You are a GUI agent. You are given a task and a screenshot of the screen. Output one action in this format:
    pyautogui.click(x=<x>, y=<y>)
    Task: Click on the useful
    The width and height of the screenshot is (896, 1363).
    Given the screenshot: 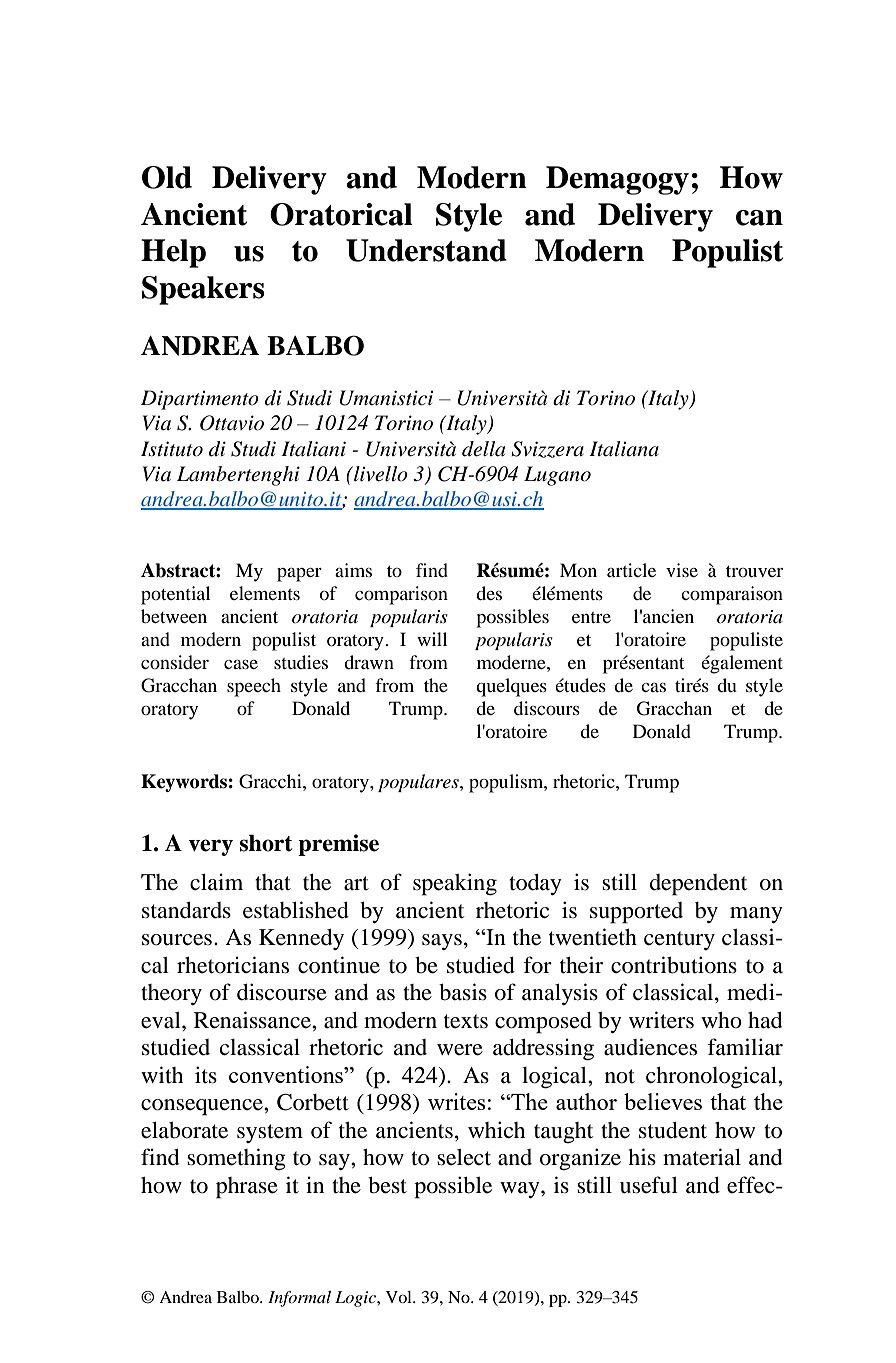 What is the action you would take?
    pyautogui.click(x=649, y=1185)
